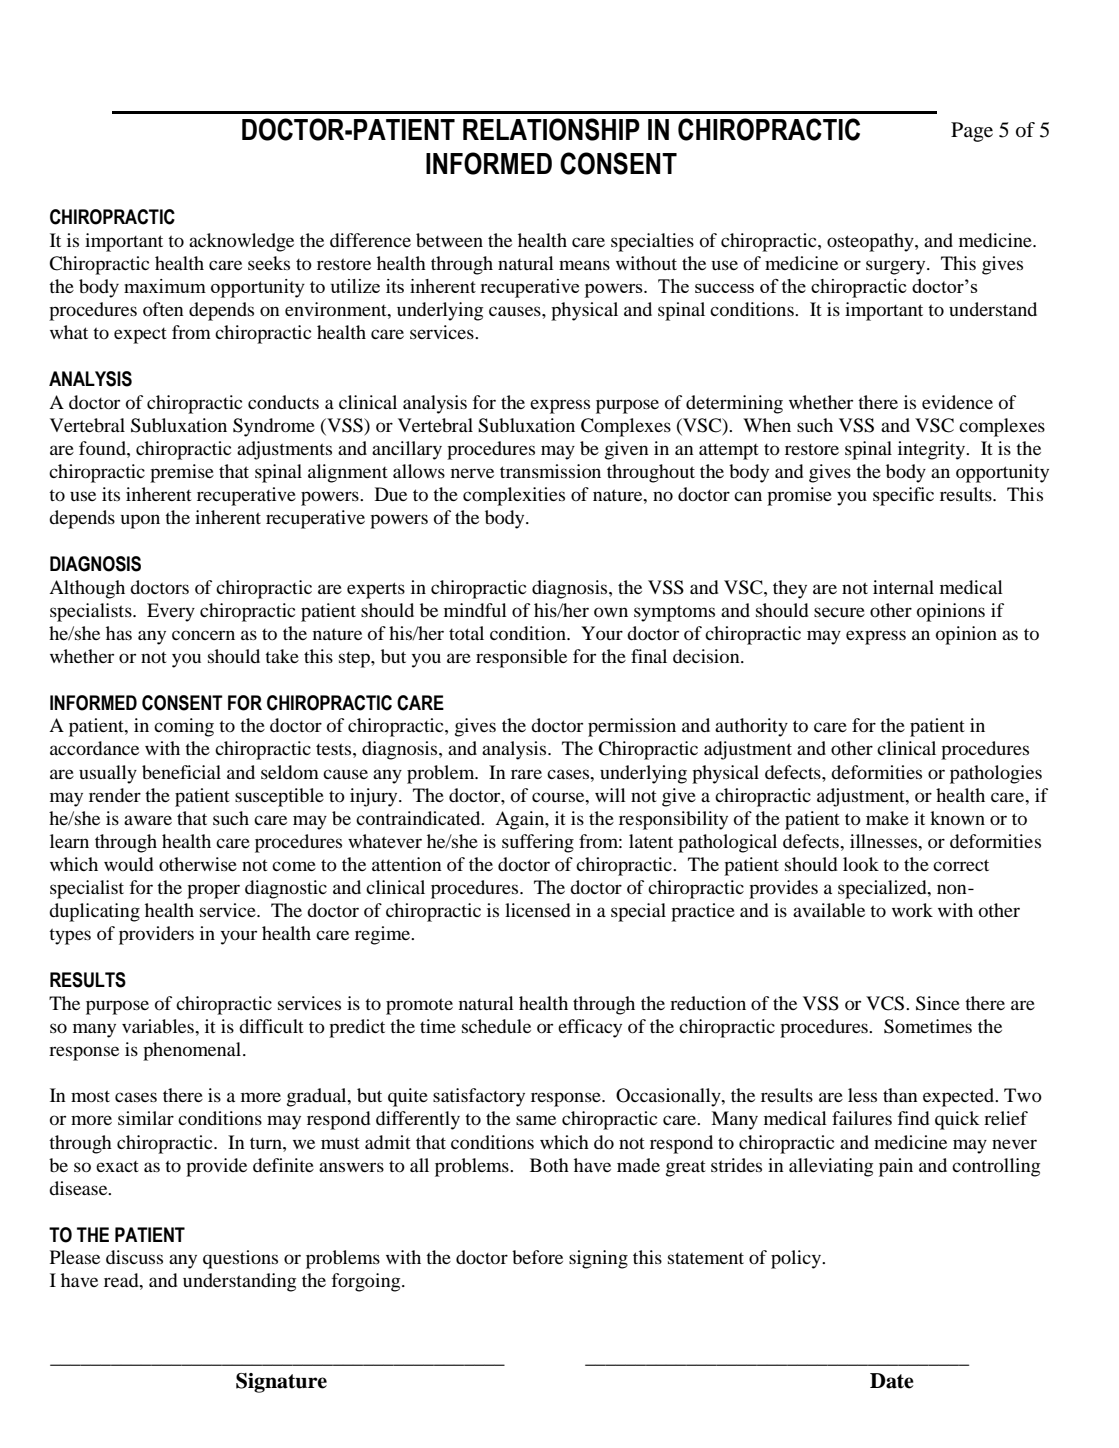 Image resolution: width=1119 pixels, height=1448 pixels. Describe the element at coordinates (241, 242) in the screenshot. I see `acknowledge` at that location.
